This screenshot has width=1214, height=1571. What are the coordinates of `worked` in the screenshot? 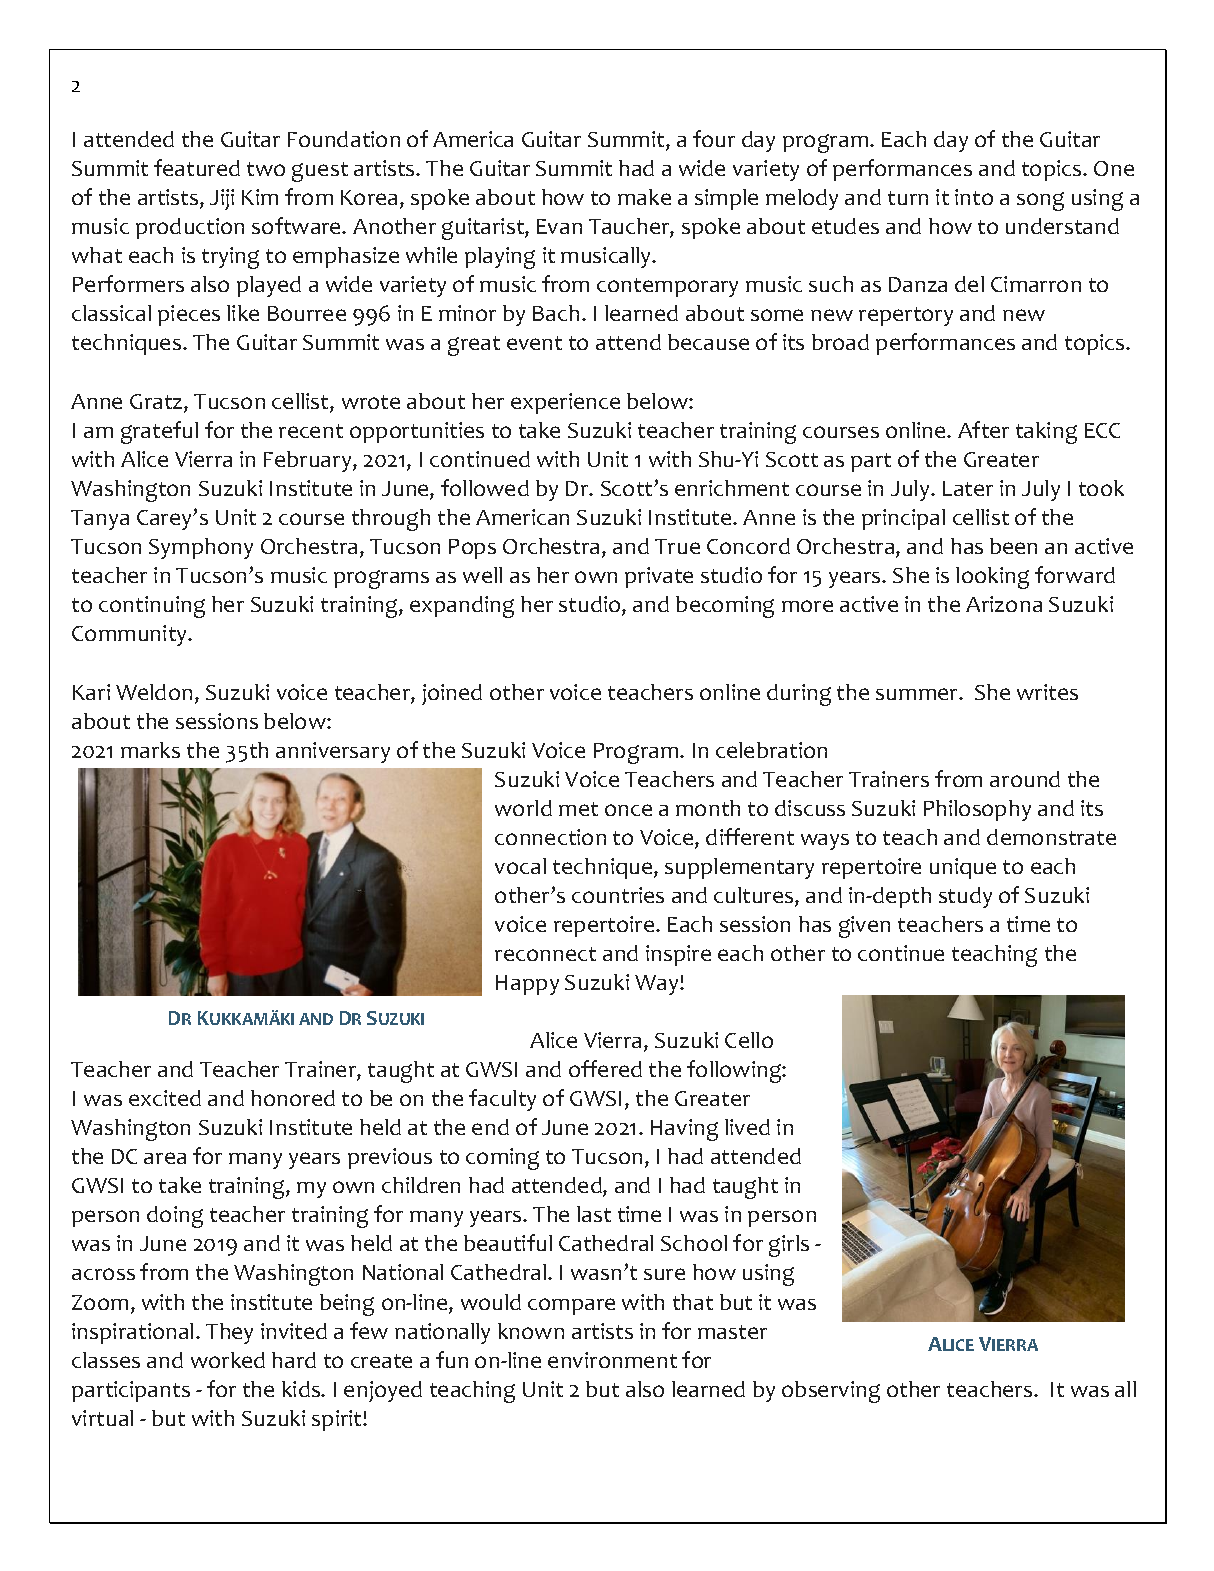 It's located at (228, 1360).
